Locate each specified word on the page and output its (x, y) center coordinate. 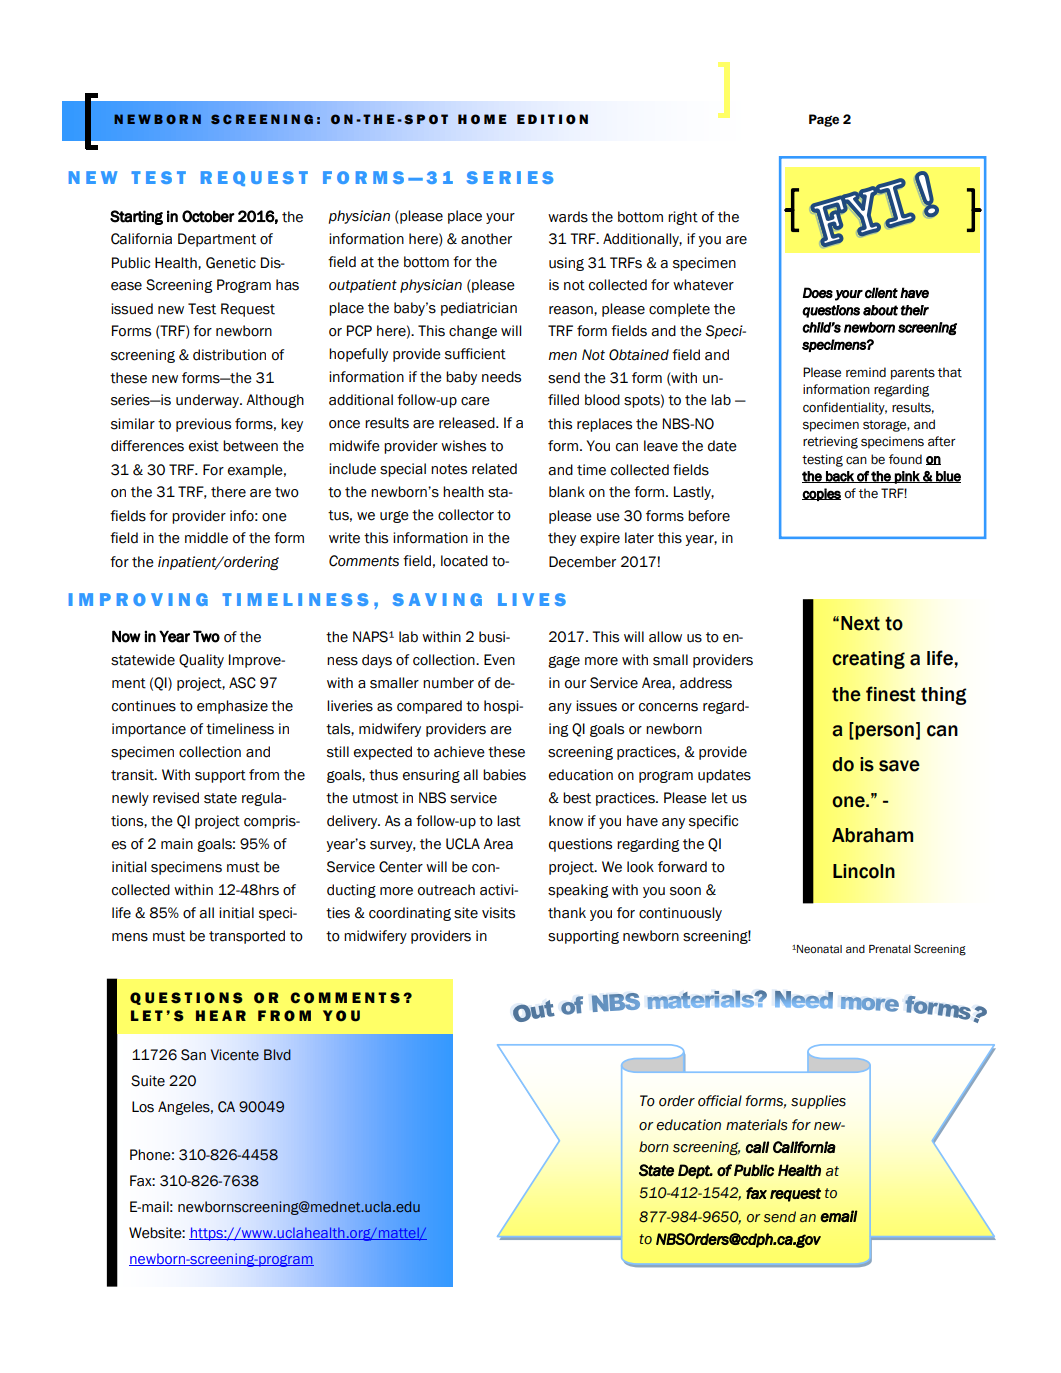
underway (209, 401)
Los (143, 1107)
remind (866, 372)
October (208, 216)
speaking (578, 891)
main (177, 844)
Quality (201, 661)
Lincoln (864, 871)
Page (824, 120)
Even (499, 660)
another (486, 239)
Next (860, 623)
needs (501, 377)
